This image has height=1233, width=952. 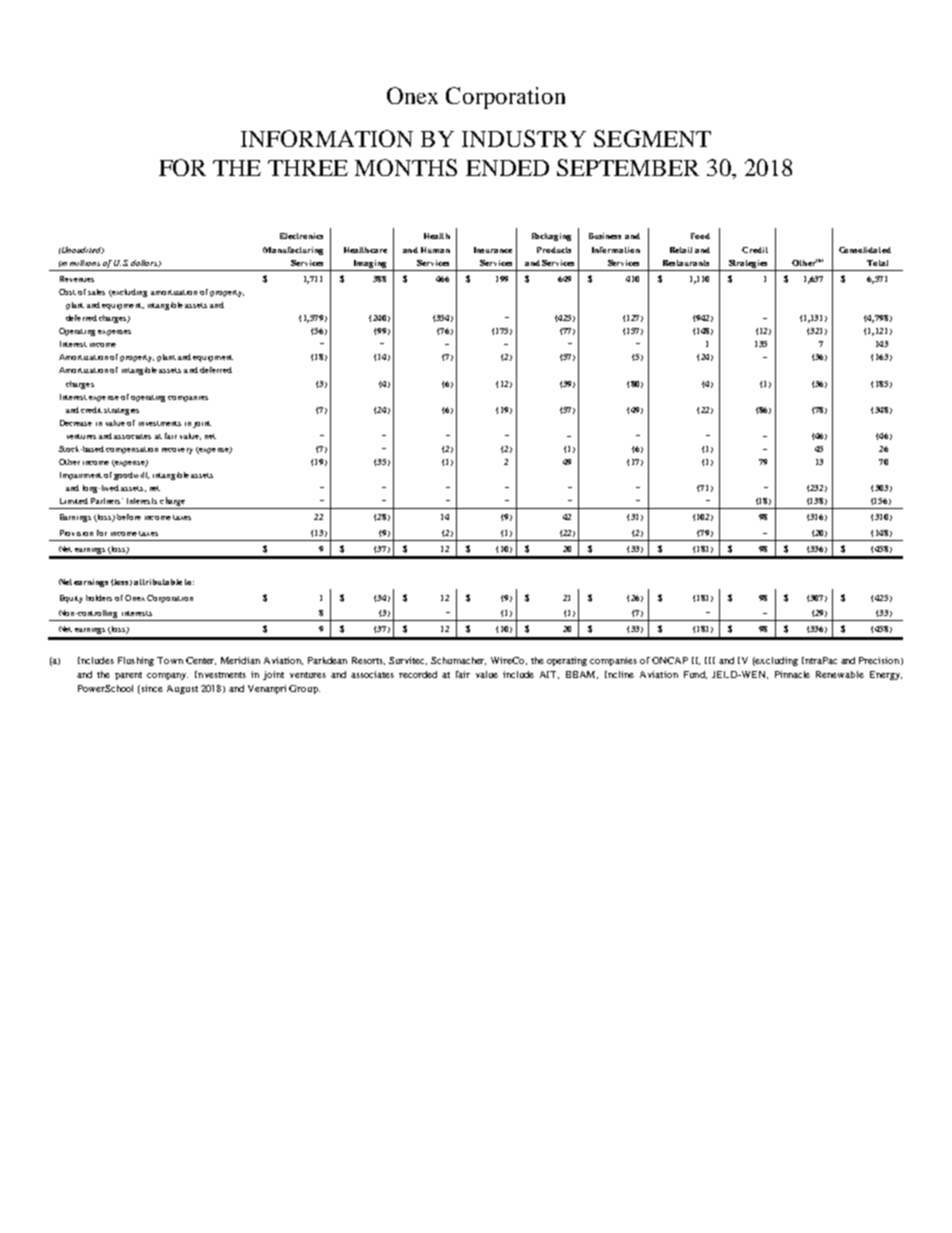 I want to click on III, so click(x=710, y=660).
